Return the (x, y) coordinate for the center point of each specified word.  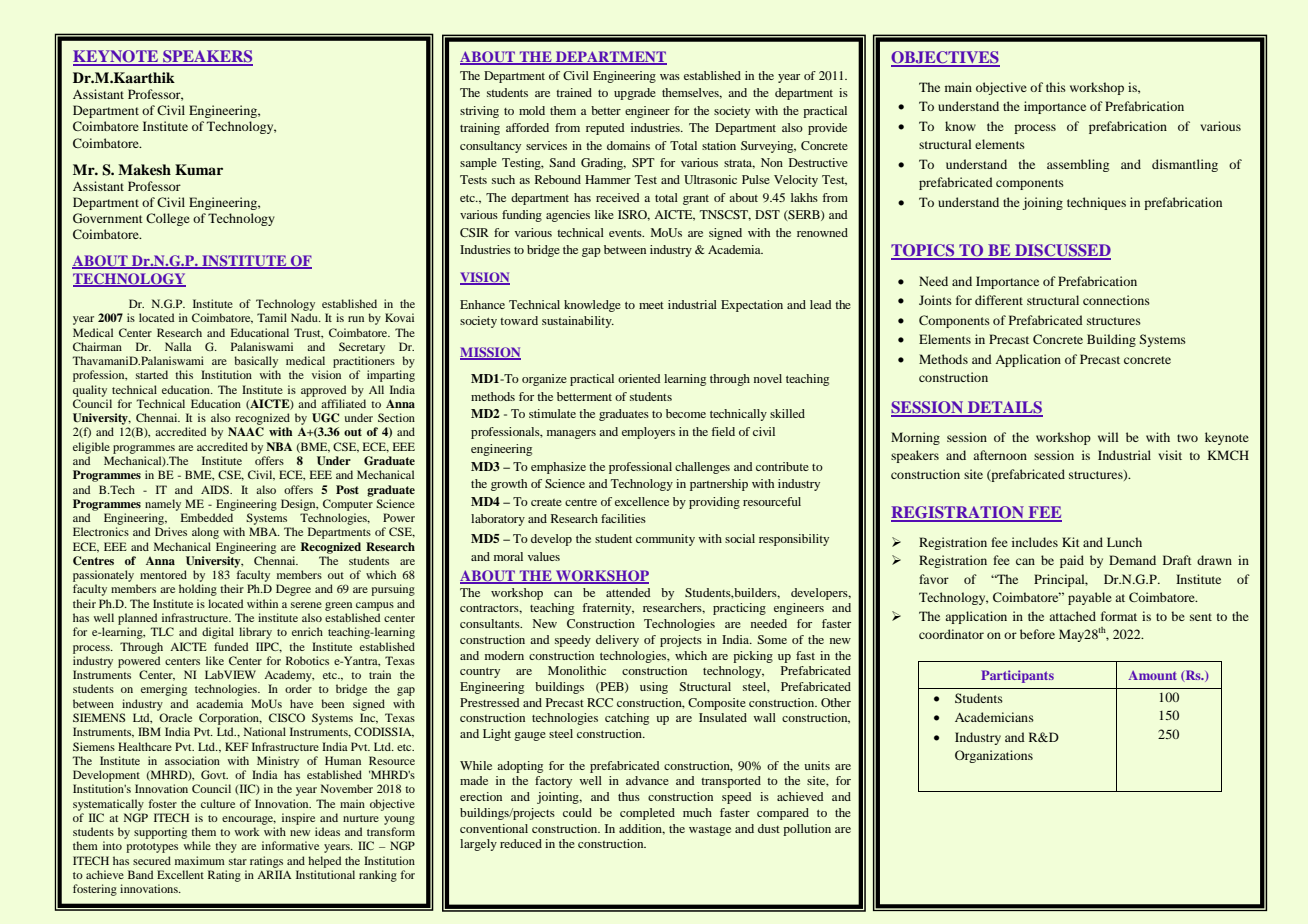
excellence (642, 501)
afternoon (1000, 455)
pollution (807, 830)
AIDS (216, 489)
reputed (605, 129)
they (226, 847)
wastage (710, 831)
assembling (1078, 165)
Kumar (199, 169)
